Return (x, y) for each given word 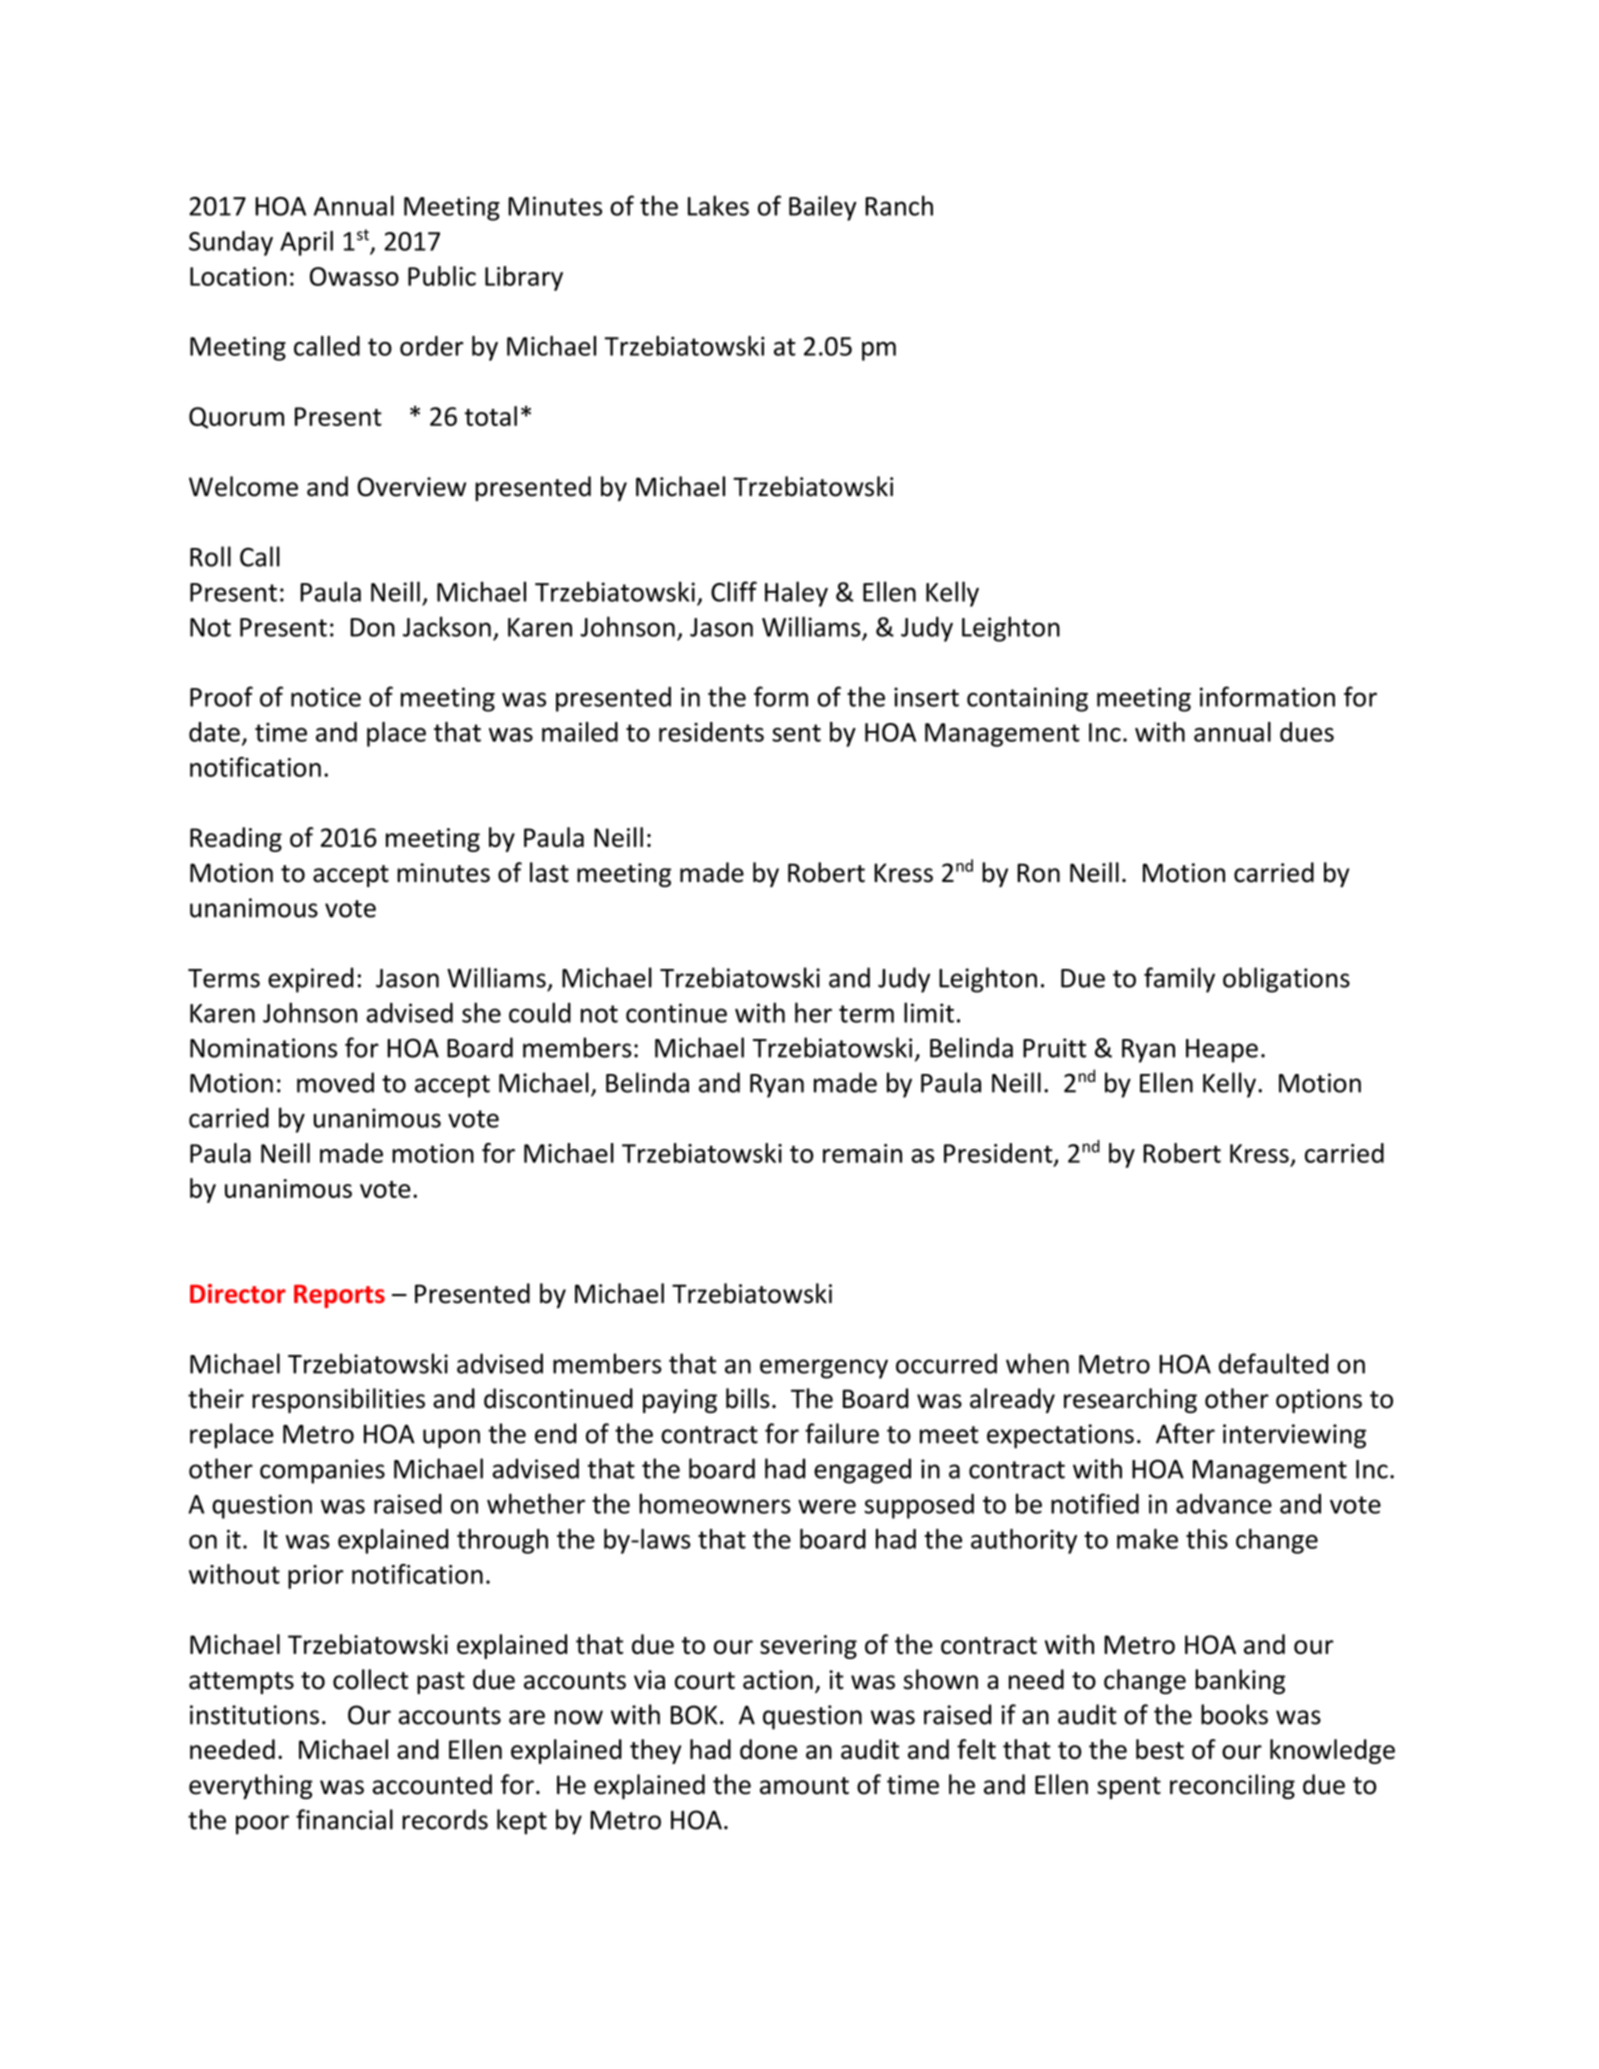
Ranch (899, 205)
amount (804, 1786)
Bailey (823, 208)
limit (929, 1012)
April (306, 243)
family (1179, 980)
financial (344, 1819)
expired (310, 980)
